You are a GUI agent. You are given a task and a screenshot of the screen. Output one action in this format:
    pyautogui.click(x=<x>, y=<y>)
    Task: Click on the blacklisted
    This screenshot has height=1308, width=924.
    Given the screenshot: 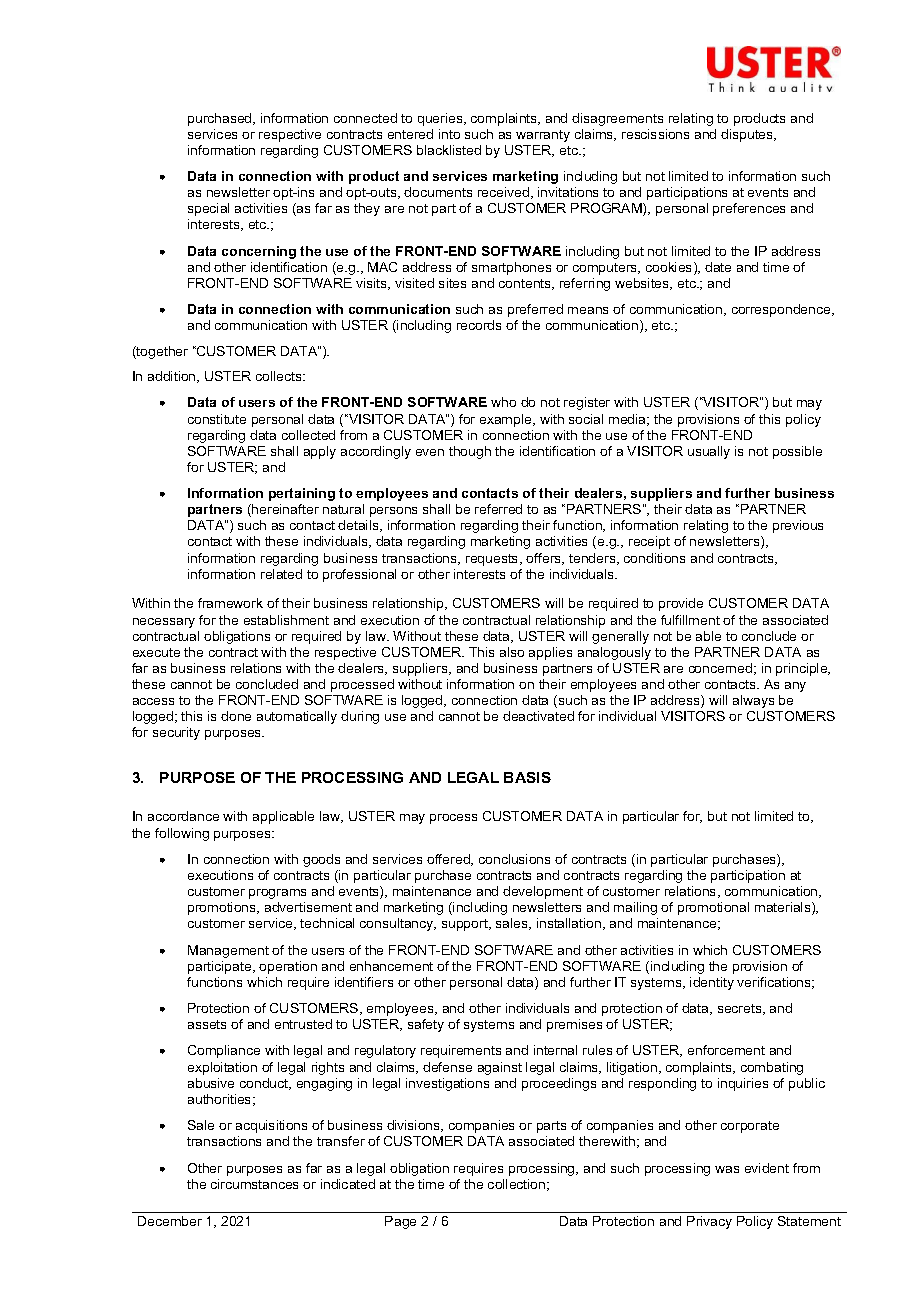 What is the action you would take?
    pyautogui.click(x=449, y=150)
